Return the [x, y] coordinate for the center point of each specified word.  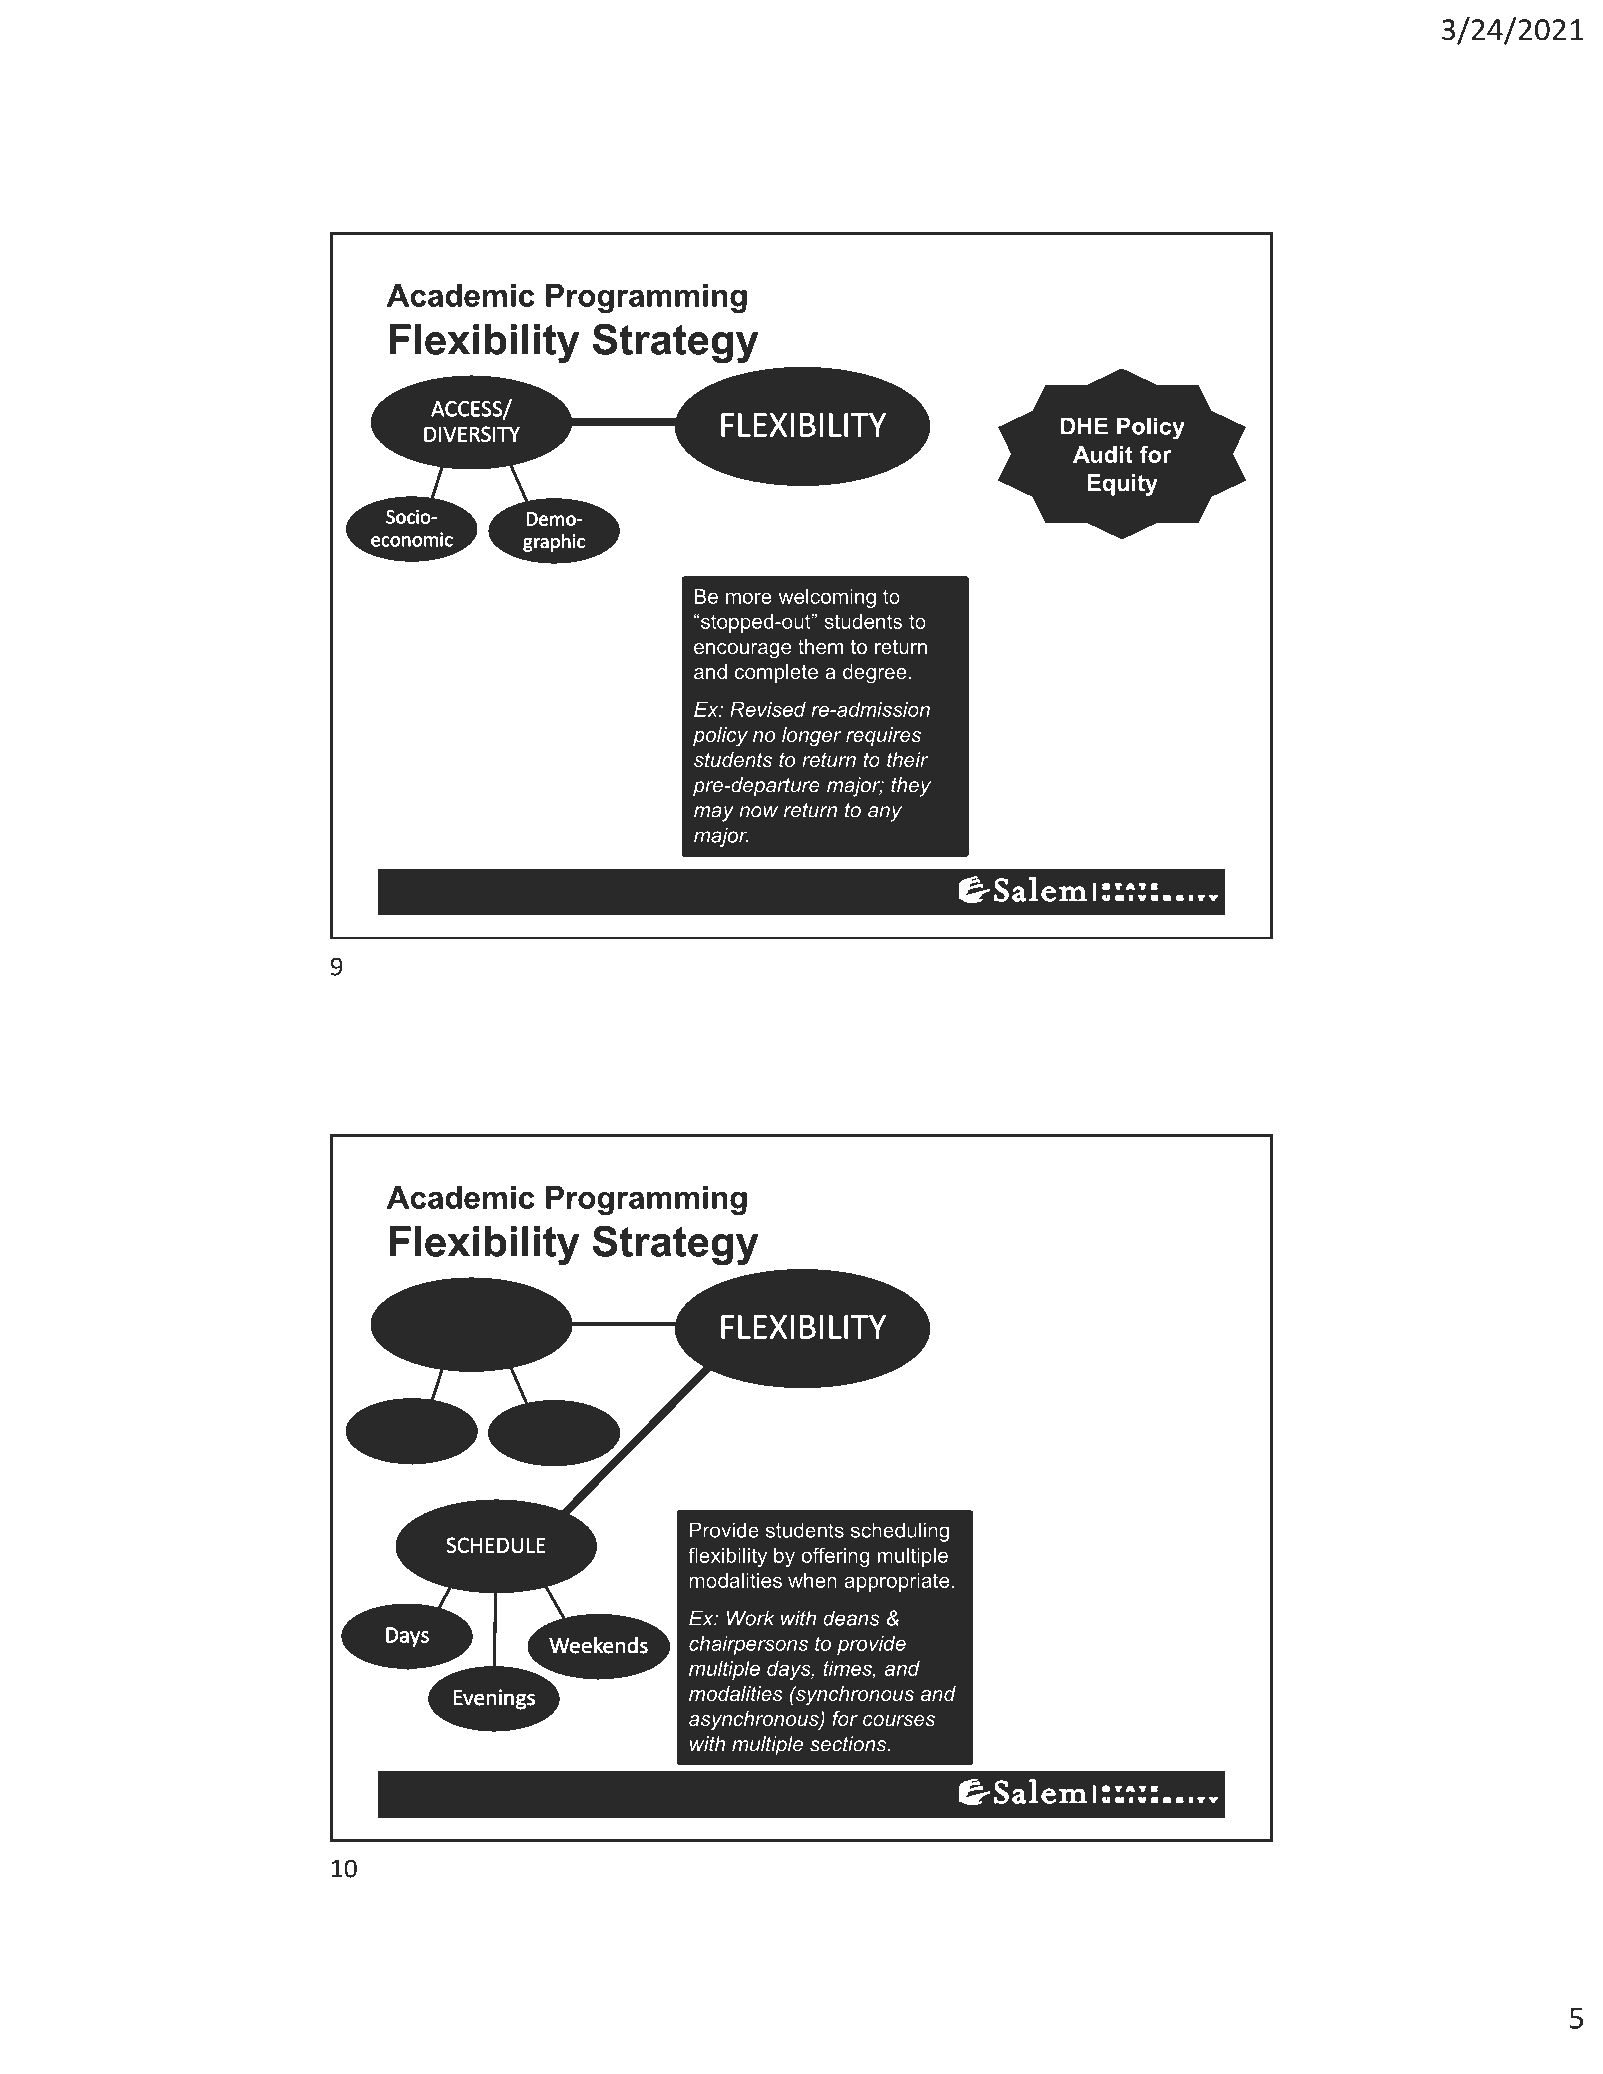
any [885, 814]
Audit [1102, 454]
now [758, 812]
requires [883, 736]
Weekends [599, 1645]
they [911, 787]
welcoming [827, 598]
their [908, 760]
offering [835, 1557]
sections [849, 1744]
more [749, 598]
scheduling [900, 1532]
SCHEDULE [496, 1545]
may [714, 814]
